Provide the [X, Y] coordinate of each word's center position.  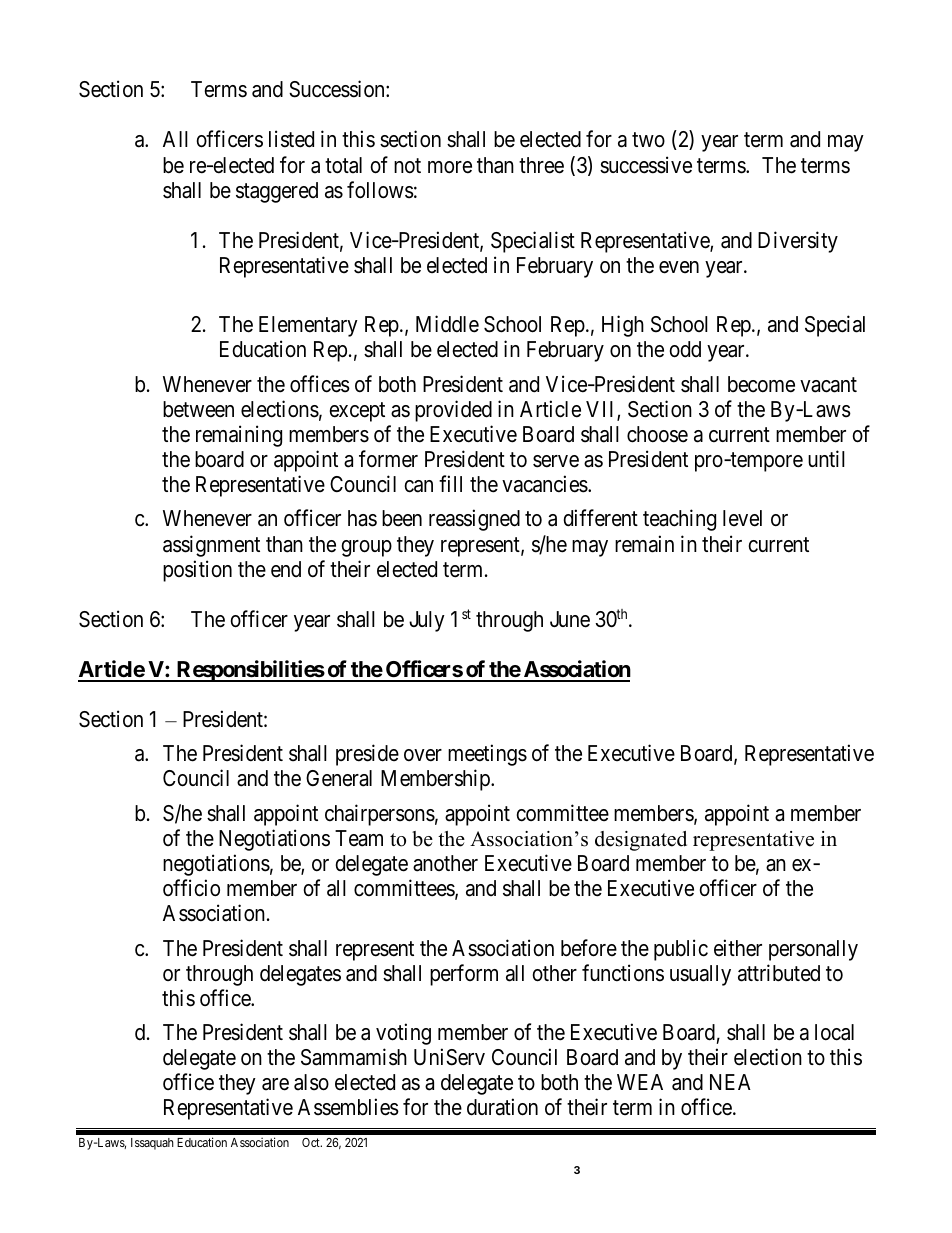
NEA [730, 1082]
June [570, 619]
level [742, 518]
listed [291, 139]
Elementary [308, 326]
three [541, 165]
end [286, 569]
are [275, 1084]
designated [641, 841]
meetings [487, 755]
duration [502, 1107]
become [761, 384]
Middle [447, 324]
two [648, 140]
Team [359, 838]
